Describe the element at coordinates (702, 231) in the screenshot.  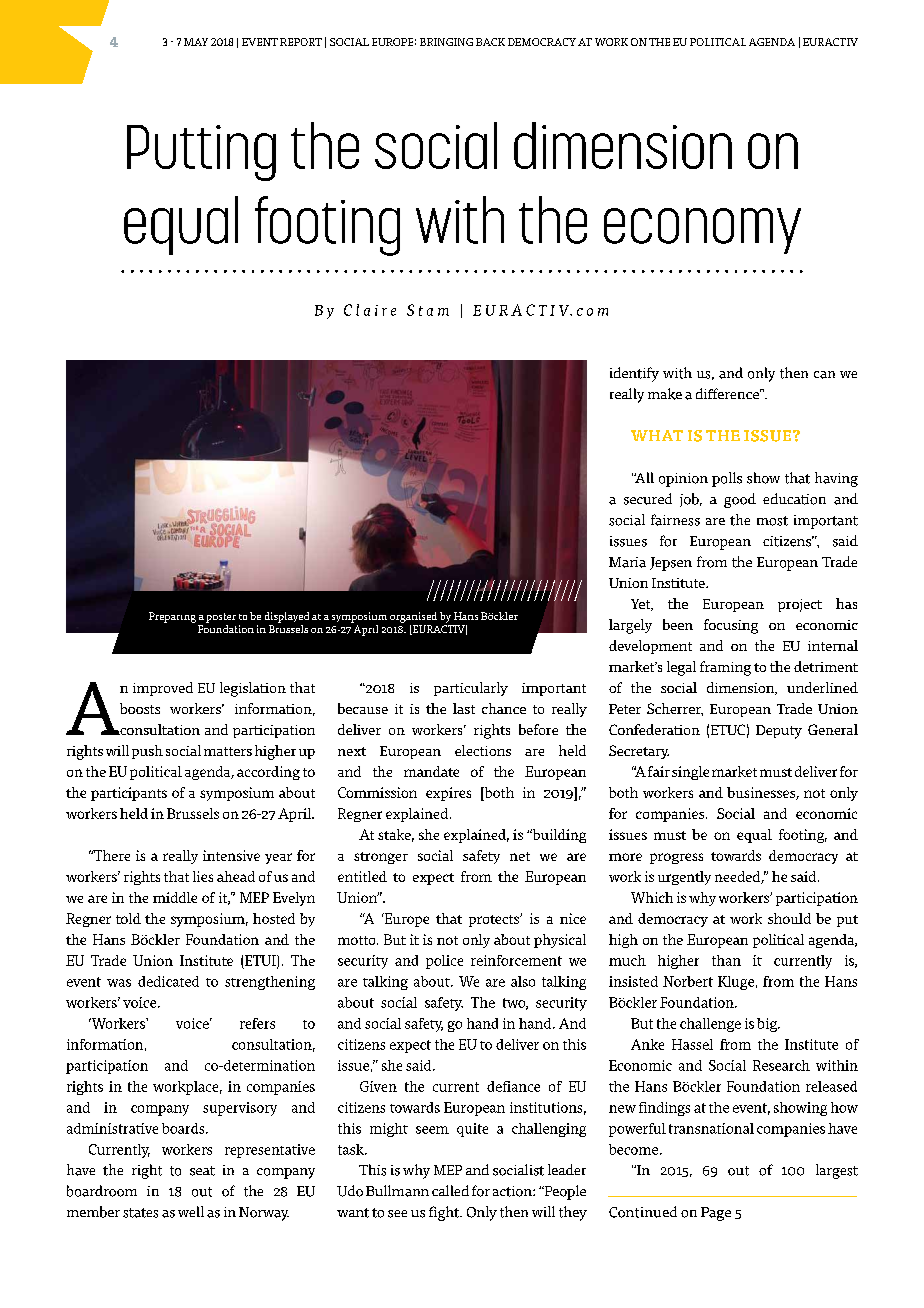
I see `economy` at that location.
